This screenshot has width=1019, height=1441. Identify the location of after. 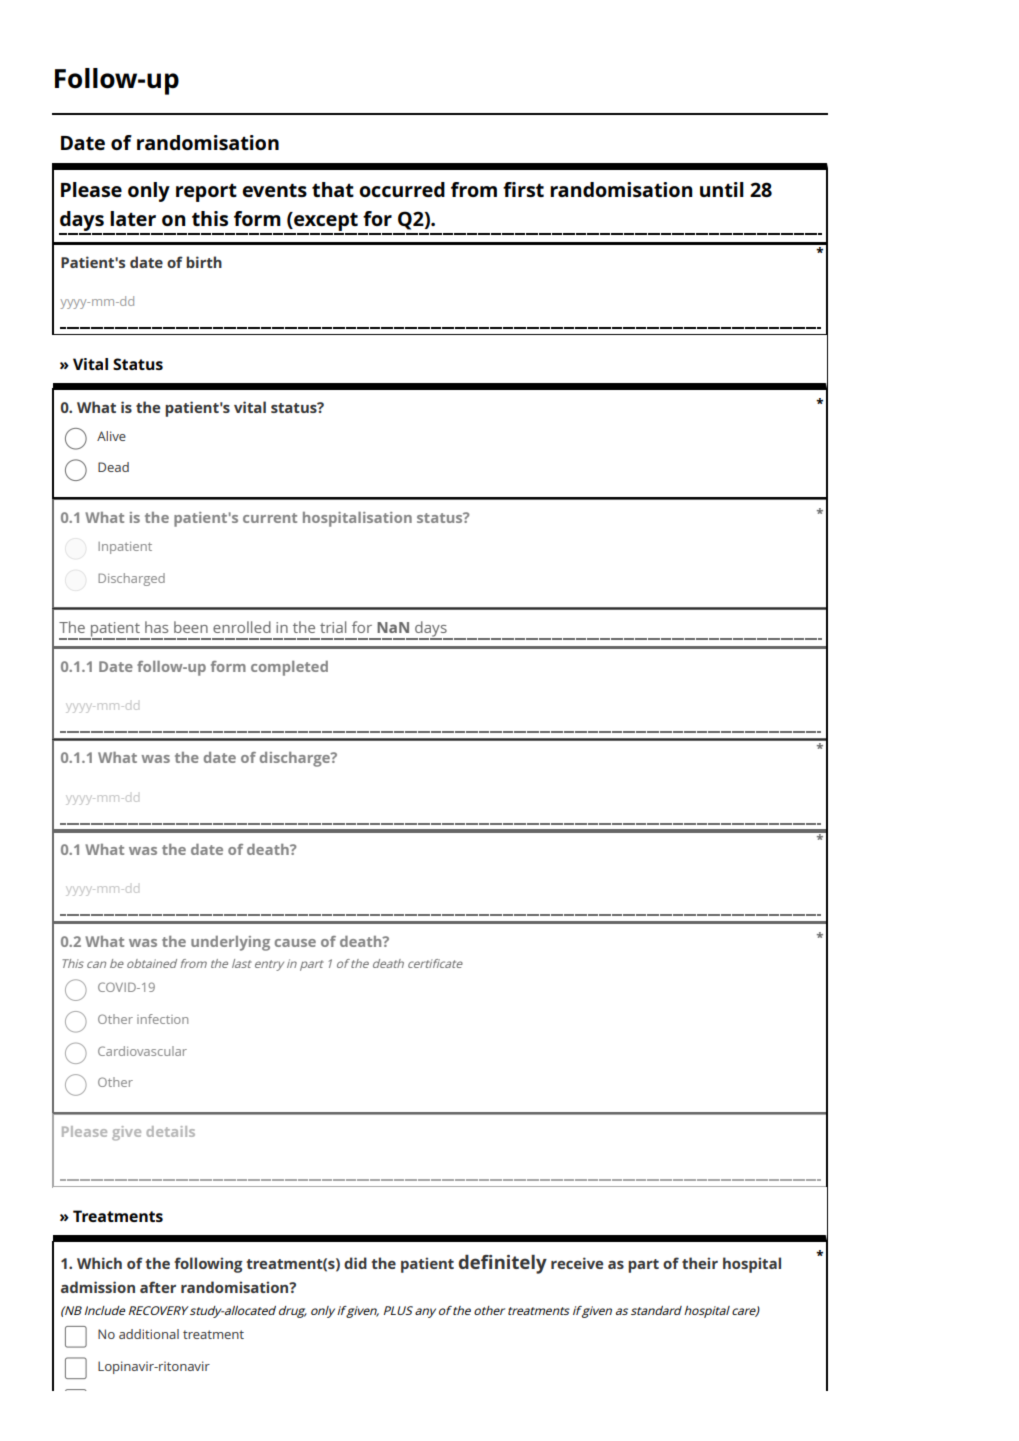
(158, 1287).
